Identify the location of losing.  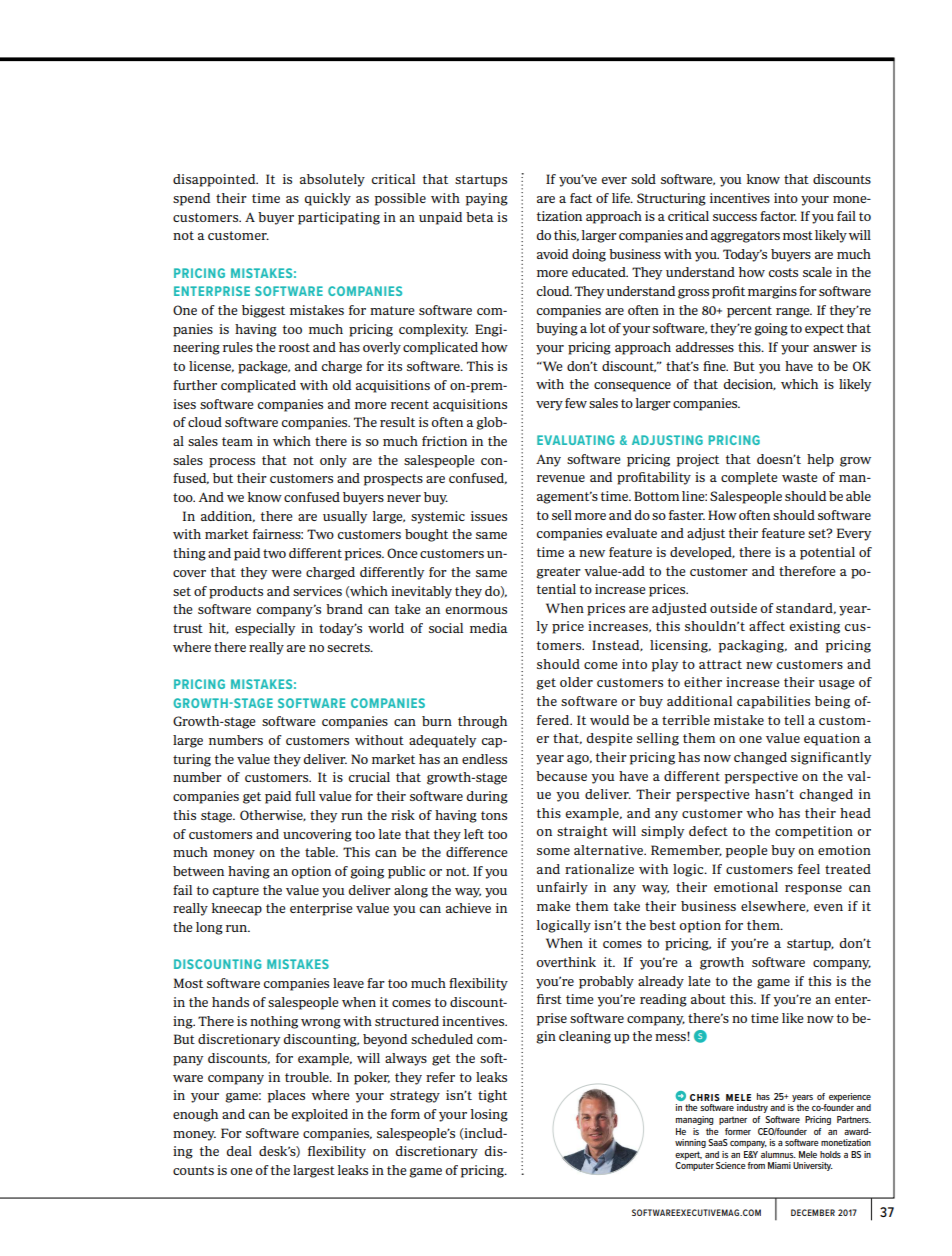
(489, 1115).
